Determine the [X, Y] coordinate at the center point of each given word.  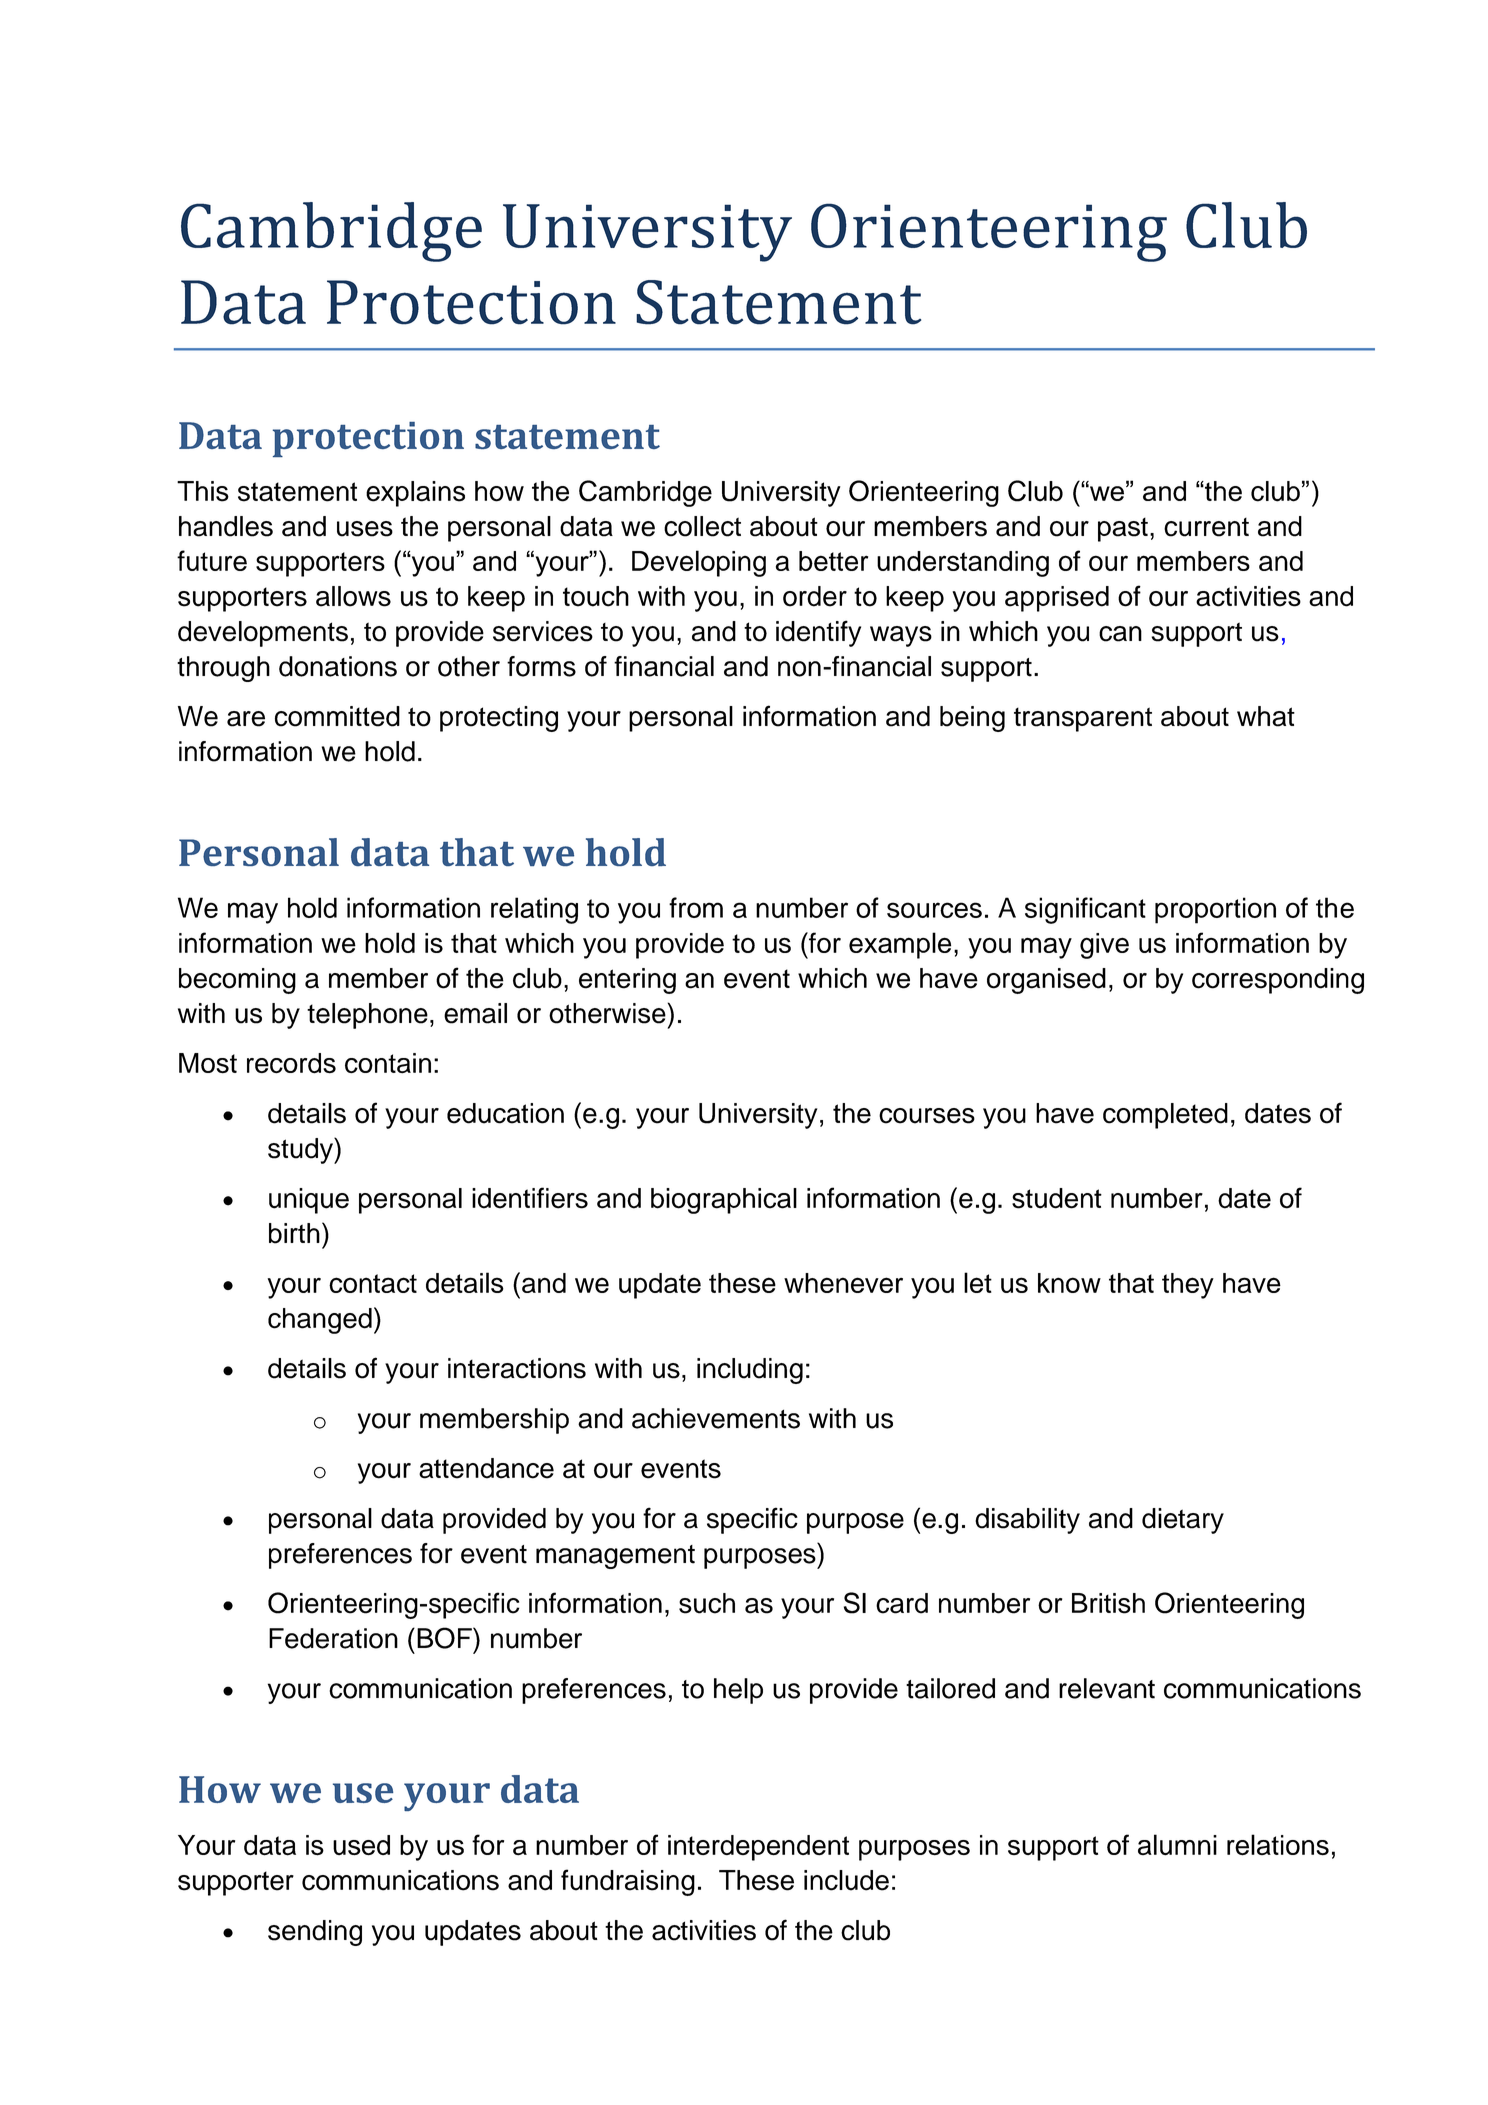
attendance [486, 1468]
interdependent [758, 1848]
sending [315, 1933]
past [1123, 529]
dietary [1183, 1521]
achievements [716, 1418]
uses [365, 529]
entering [627, 981]
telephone [367, 1016]
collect [702, 526]
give [1104, 946]
